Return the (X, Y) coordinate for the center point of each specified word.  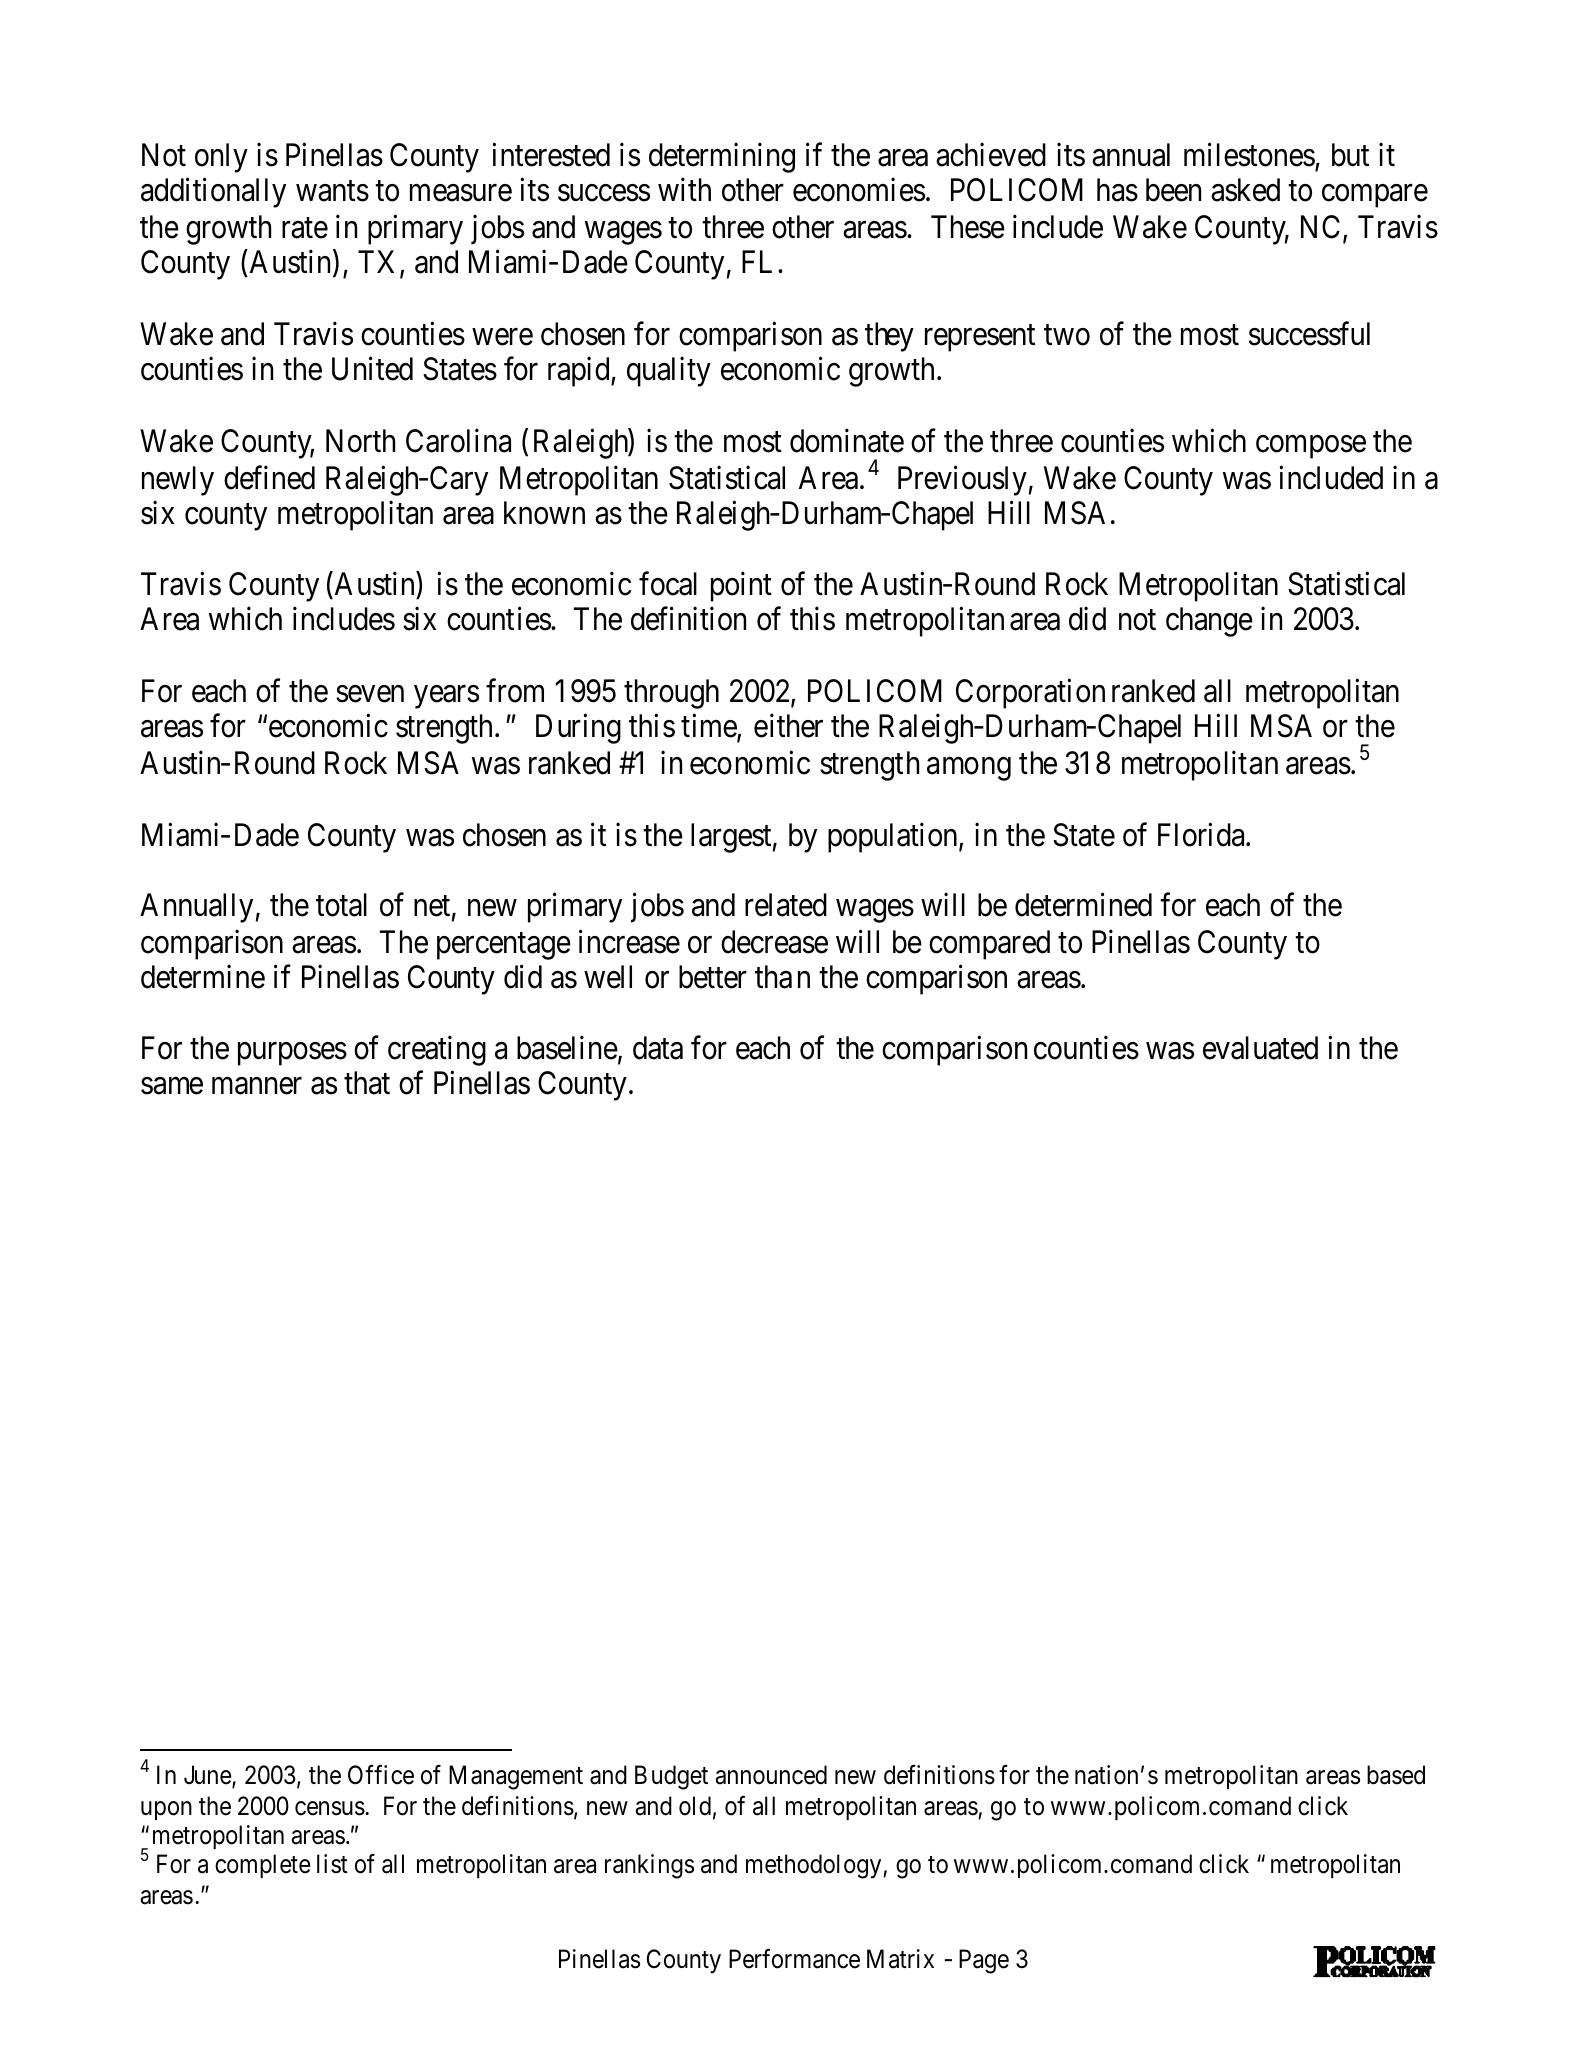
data (658, 1048)
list (332, 1864)
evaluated (1260, 1048)
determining (722, 158)
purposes (292, 1054)
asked (1245, 190)
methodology (815, 1866)
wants (332, 191)
